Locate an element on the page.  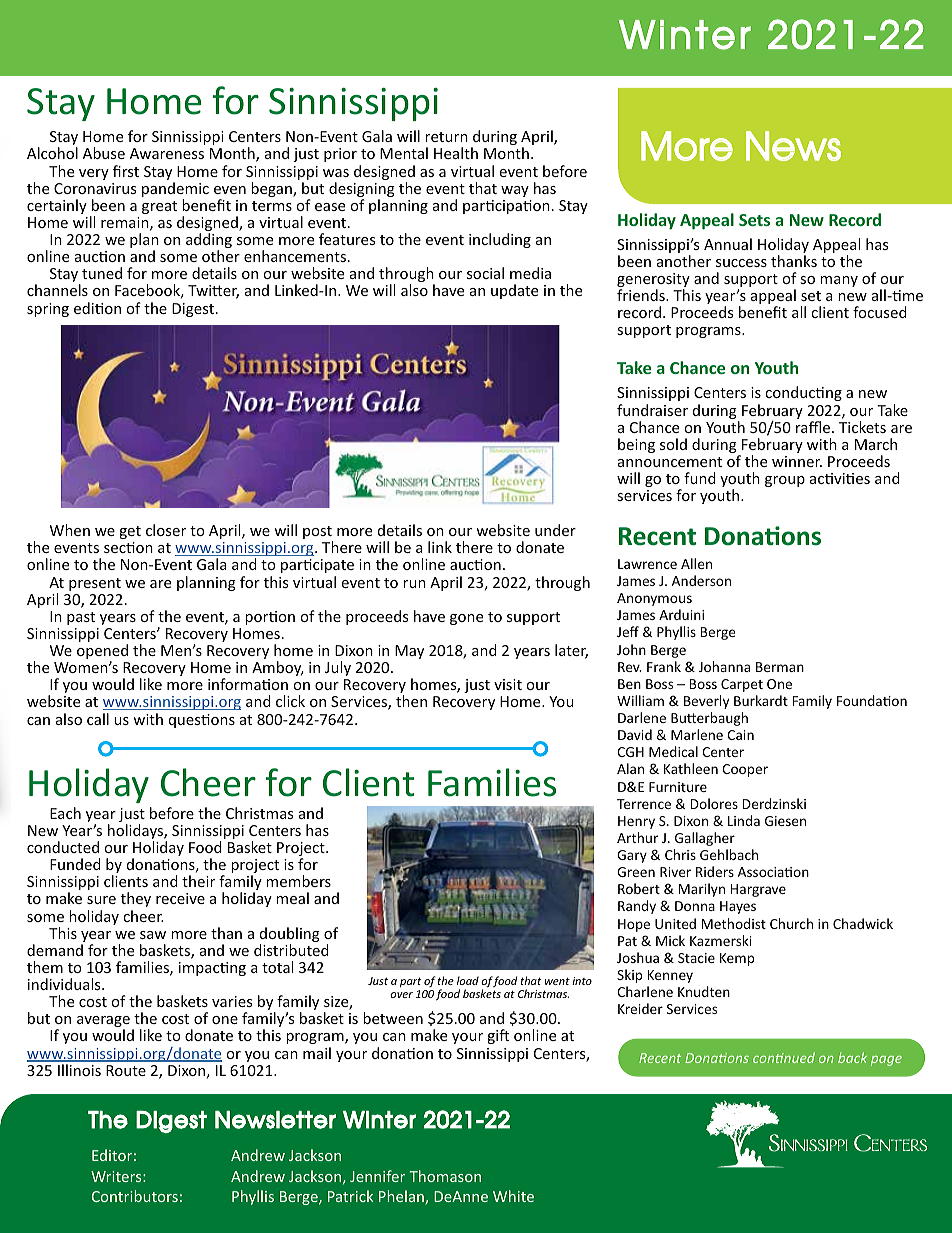
Health is located at coordinates (456, 153).
